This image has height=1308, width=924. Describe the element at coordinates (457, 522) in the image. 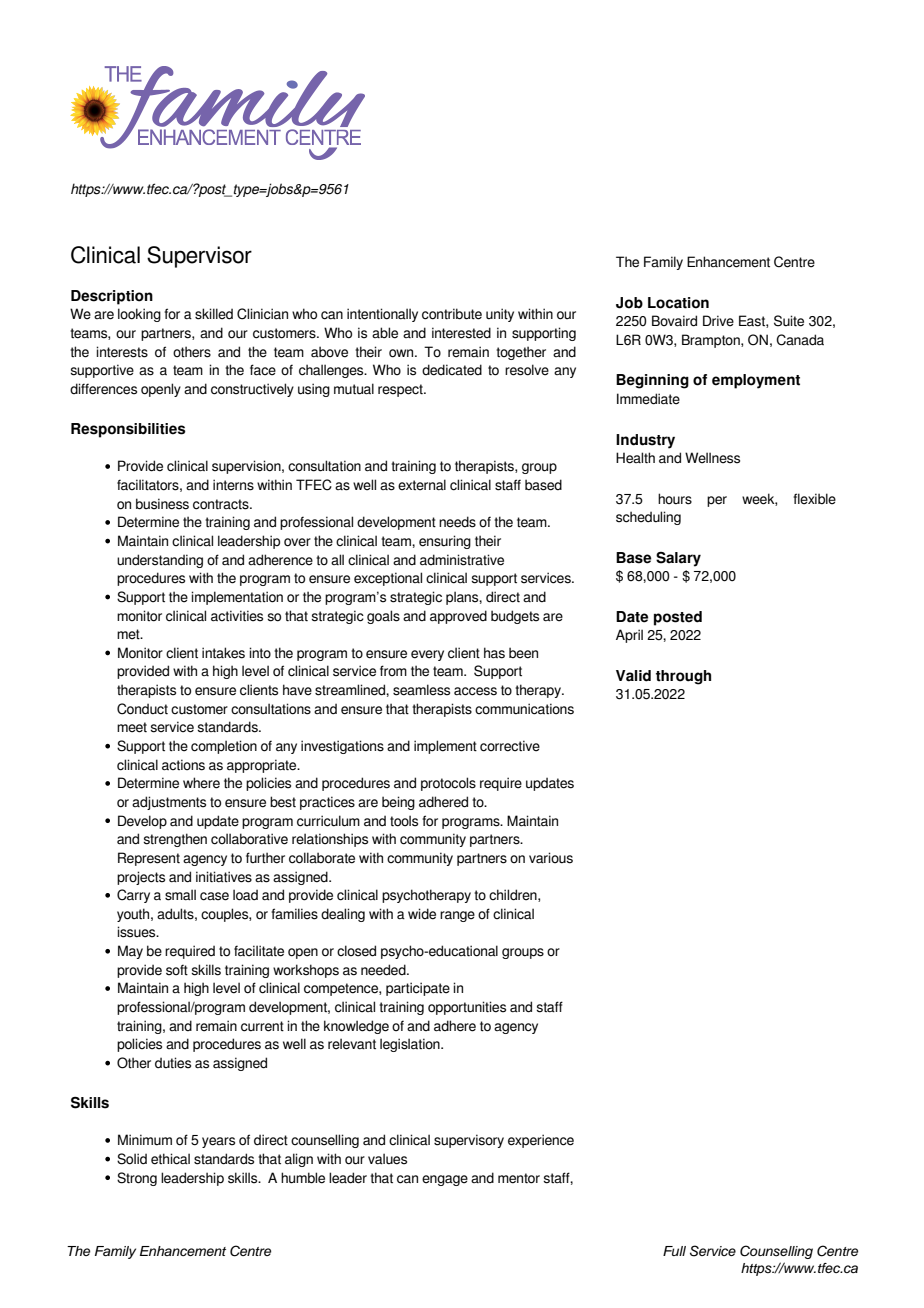

I see `needs` at that location.
